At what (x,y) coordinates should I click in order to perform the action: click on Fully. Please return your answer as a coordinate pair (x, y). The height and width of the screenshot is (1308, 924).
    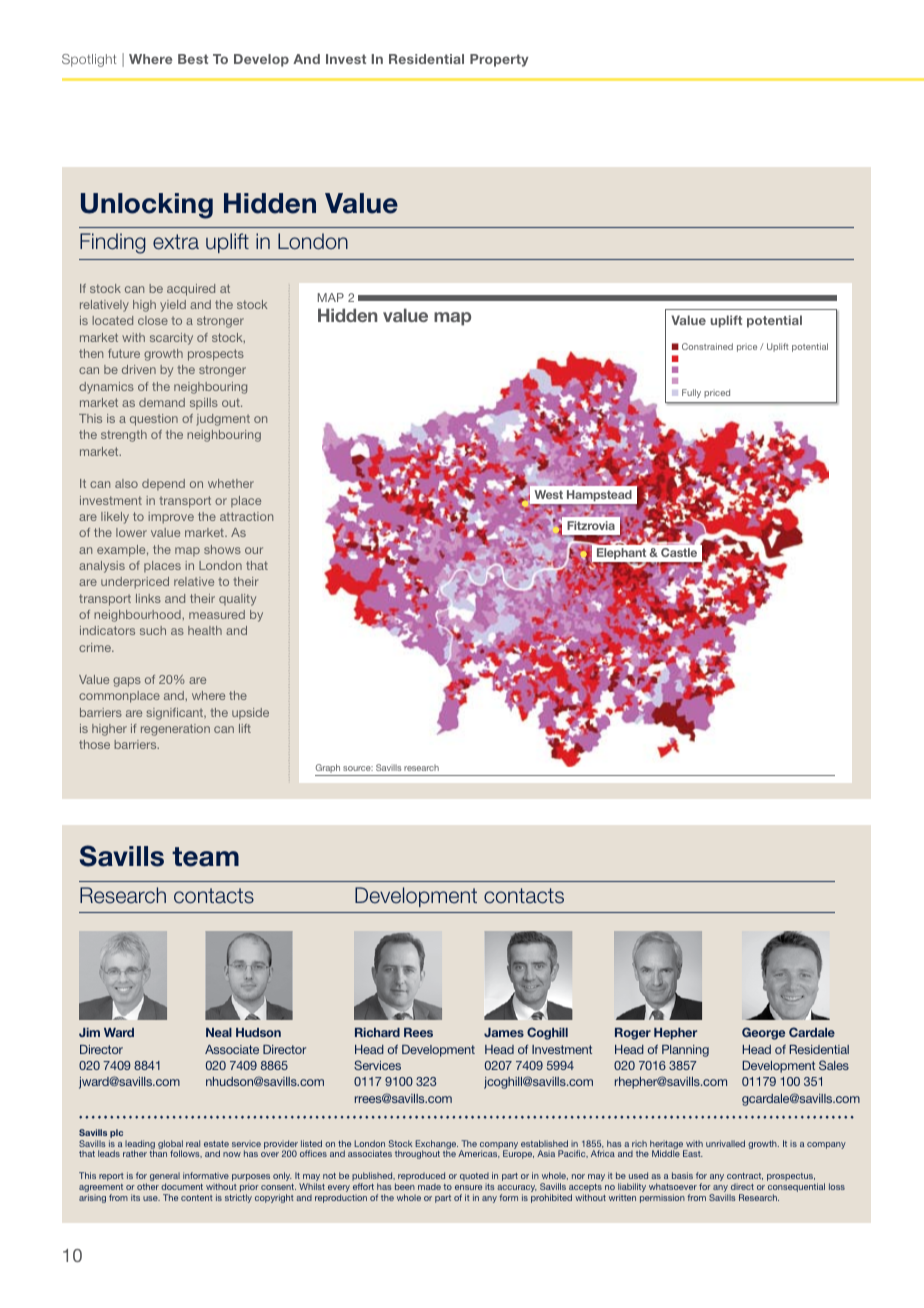
    Looking at the image, I should click on (691, 393).
